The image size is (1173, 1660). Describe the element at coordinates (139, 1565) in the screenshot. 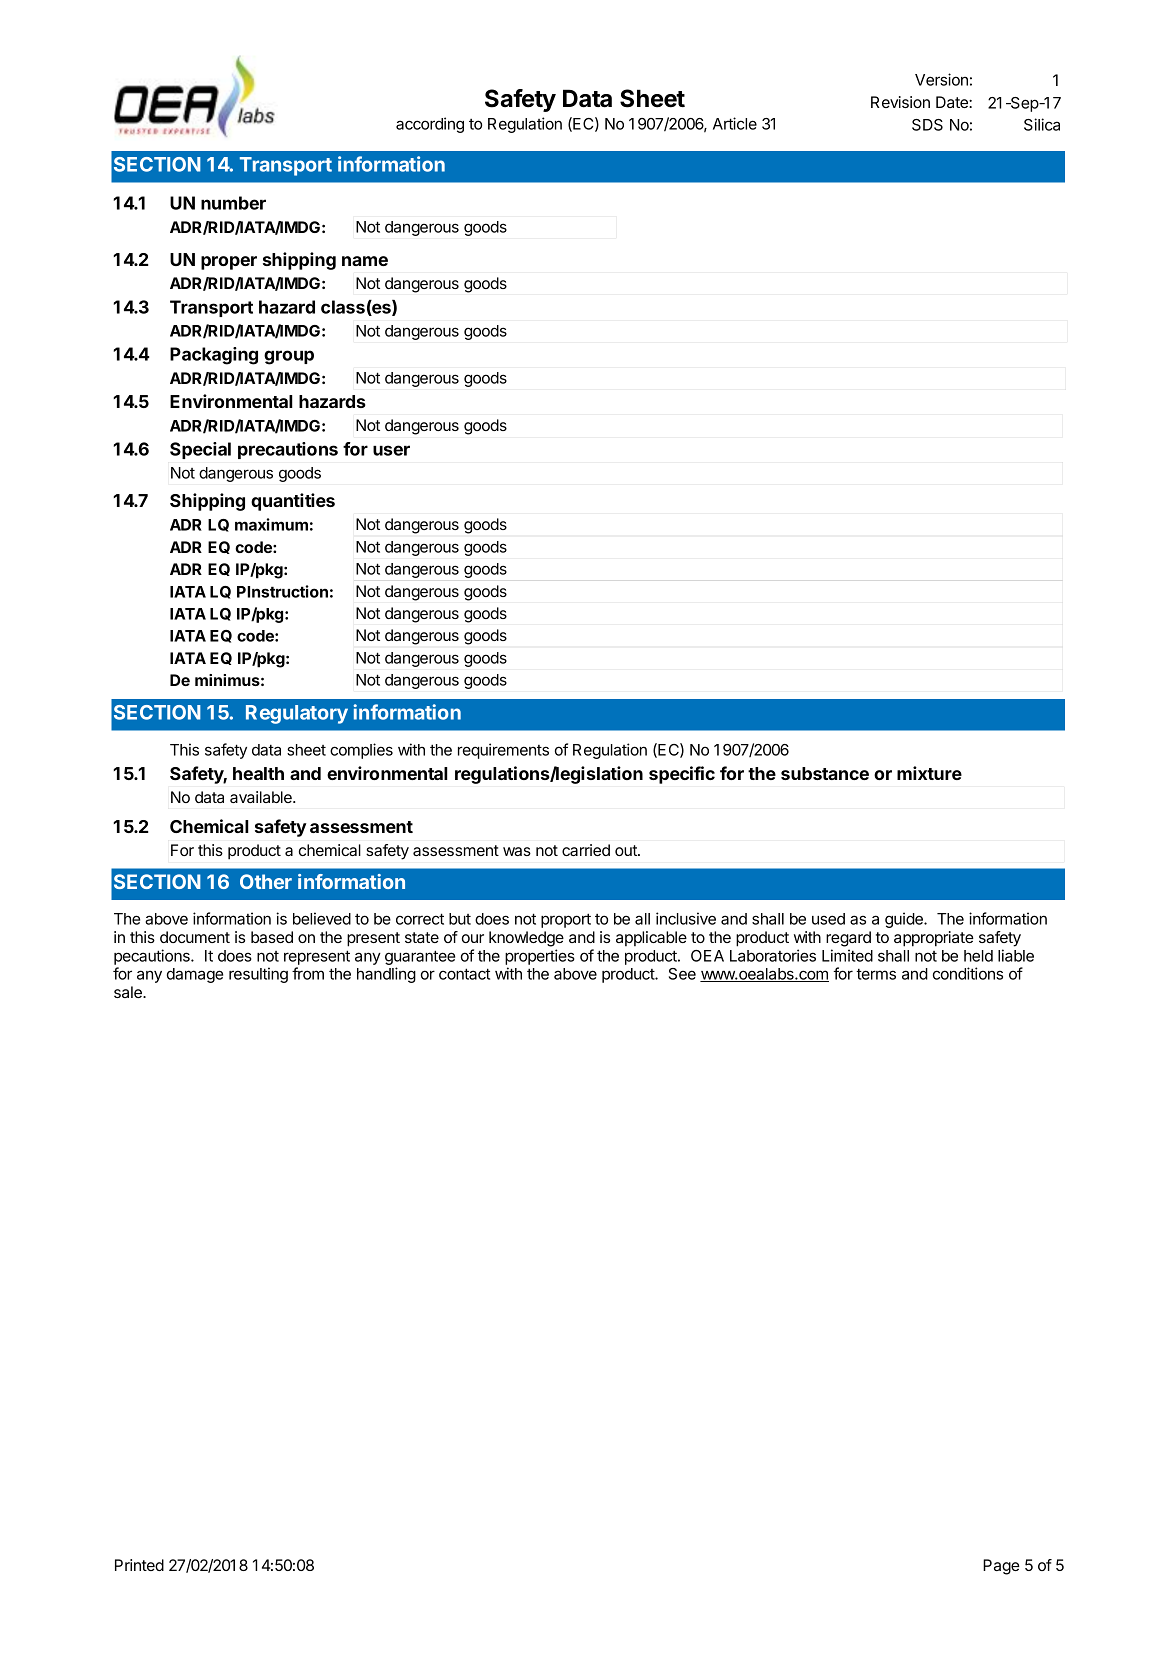

I see `Printed` at that location.
